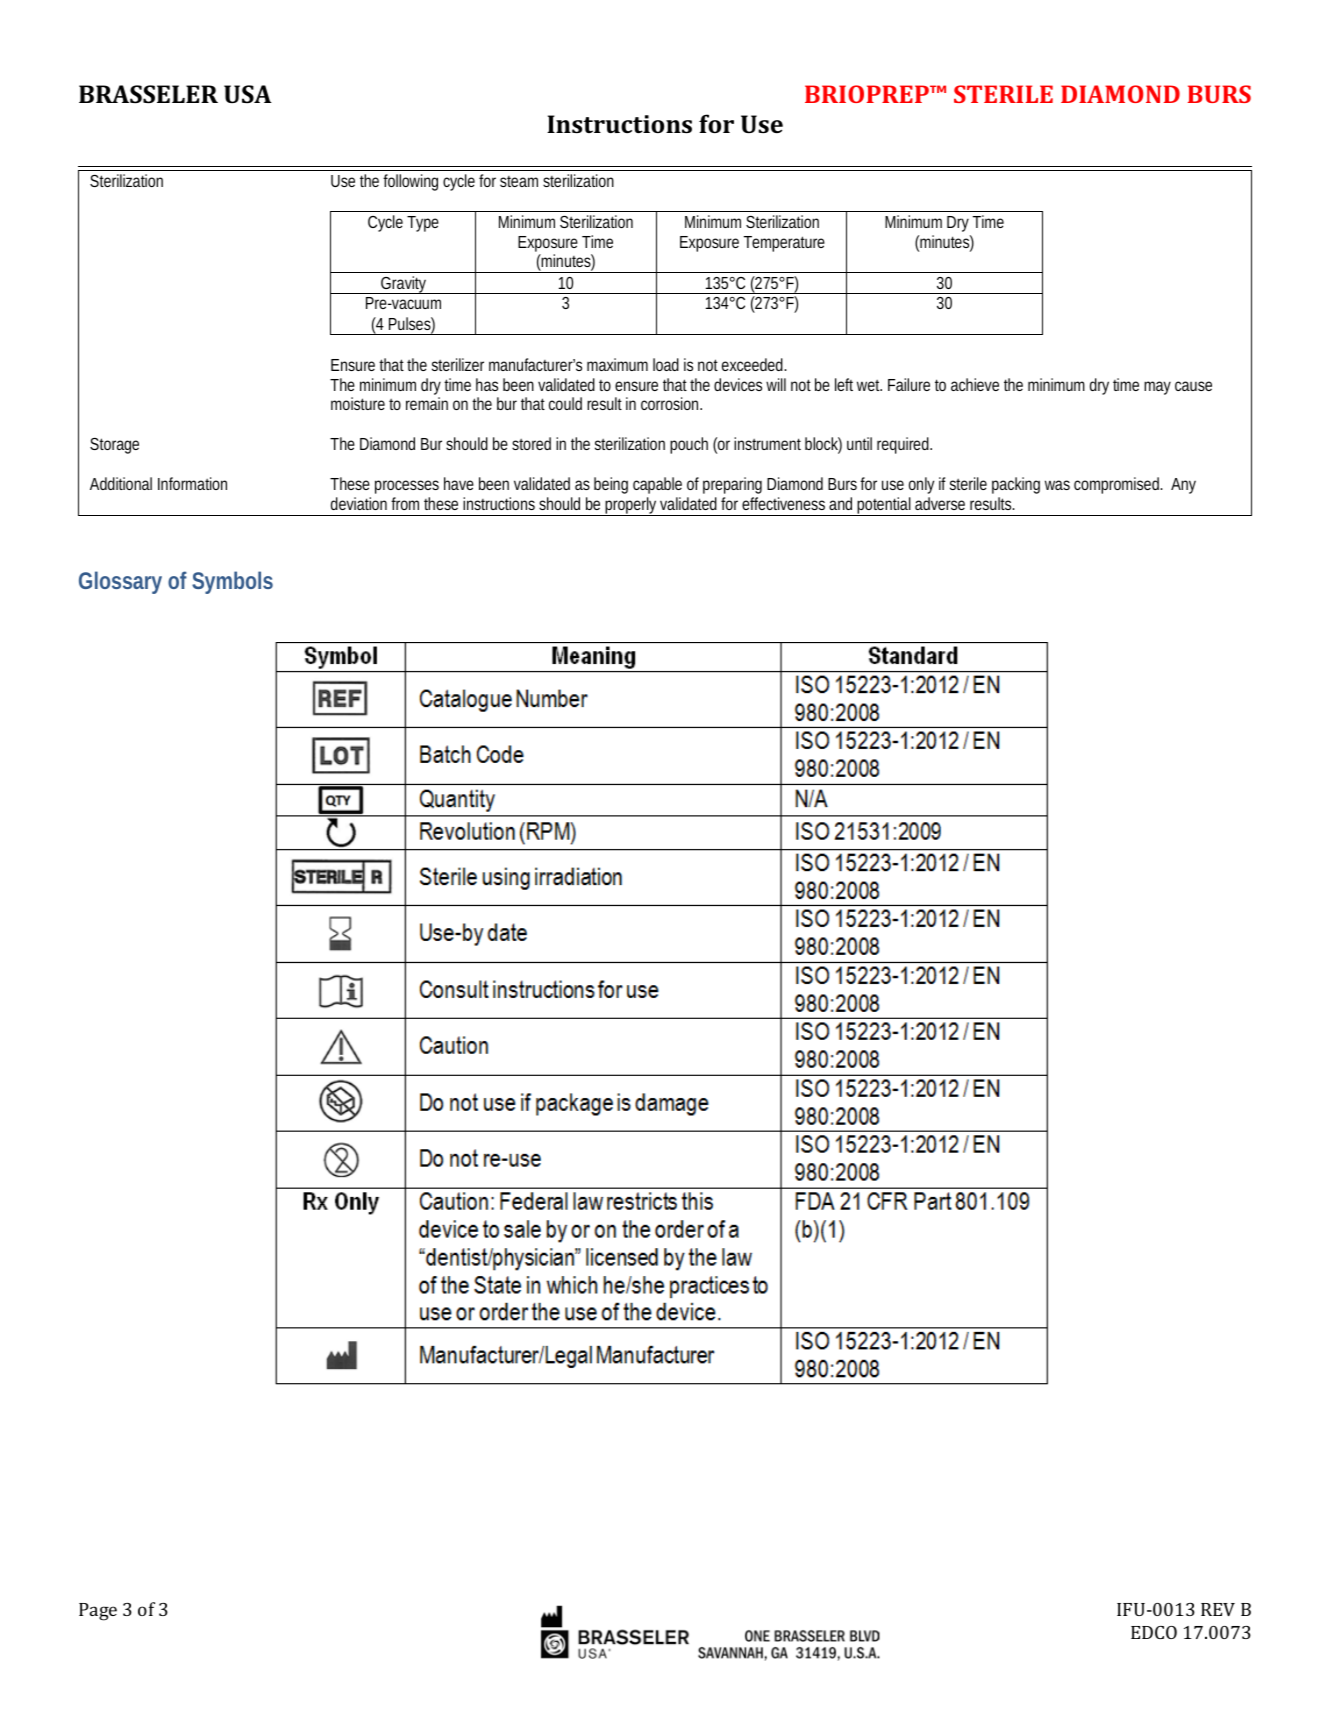  What do you see at coordinates (404, 285) in the document?
I see `Gravity` at bounding box center [404, 285].
